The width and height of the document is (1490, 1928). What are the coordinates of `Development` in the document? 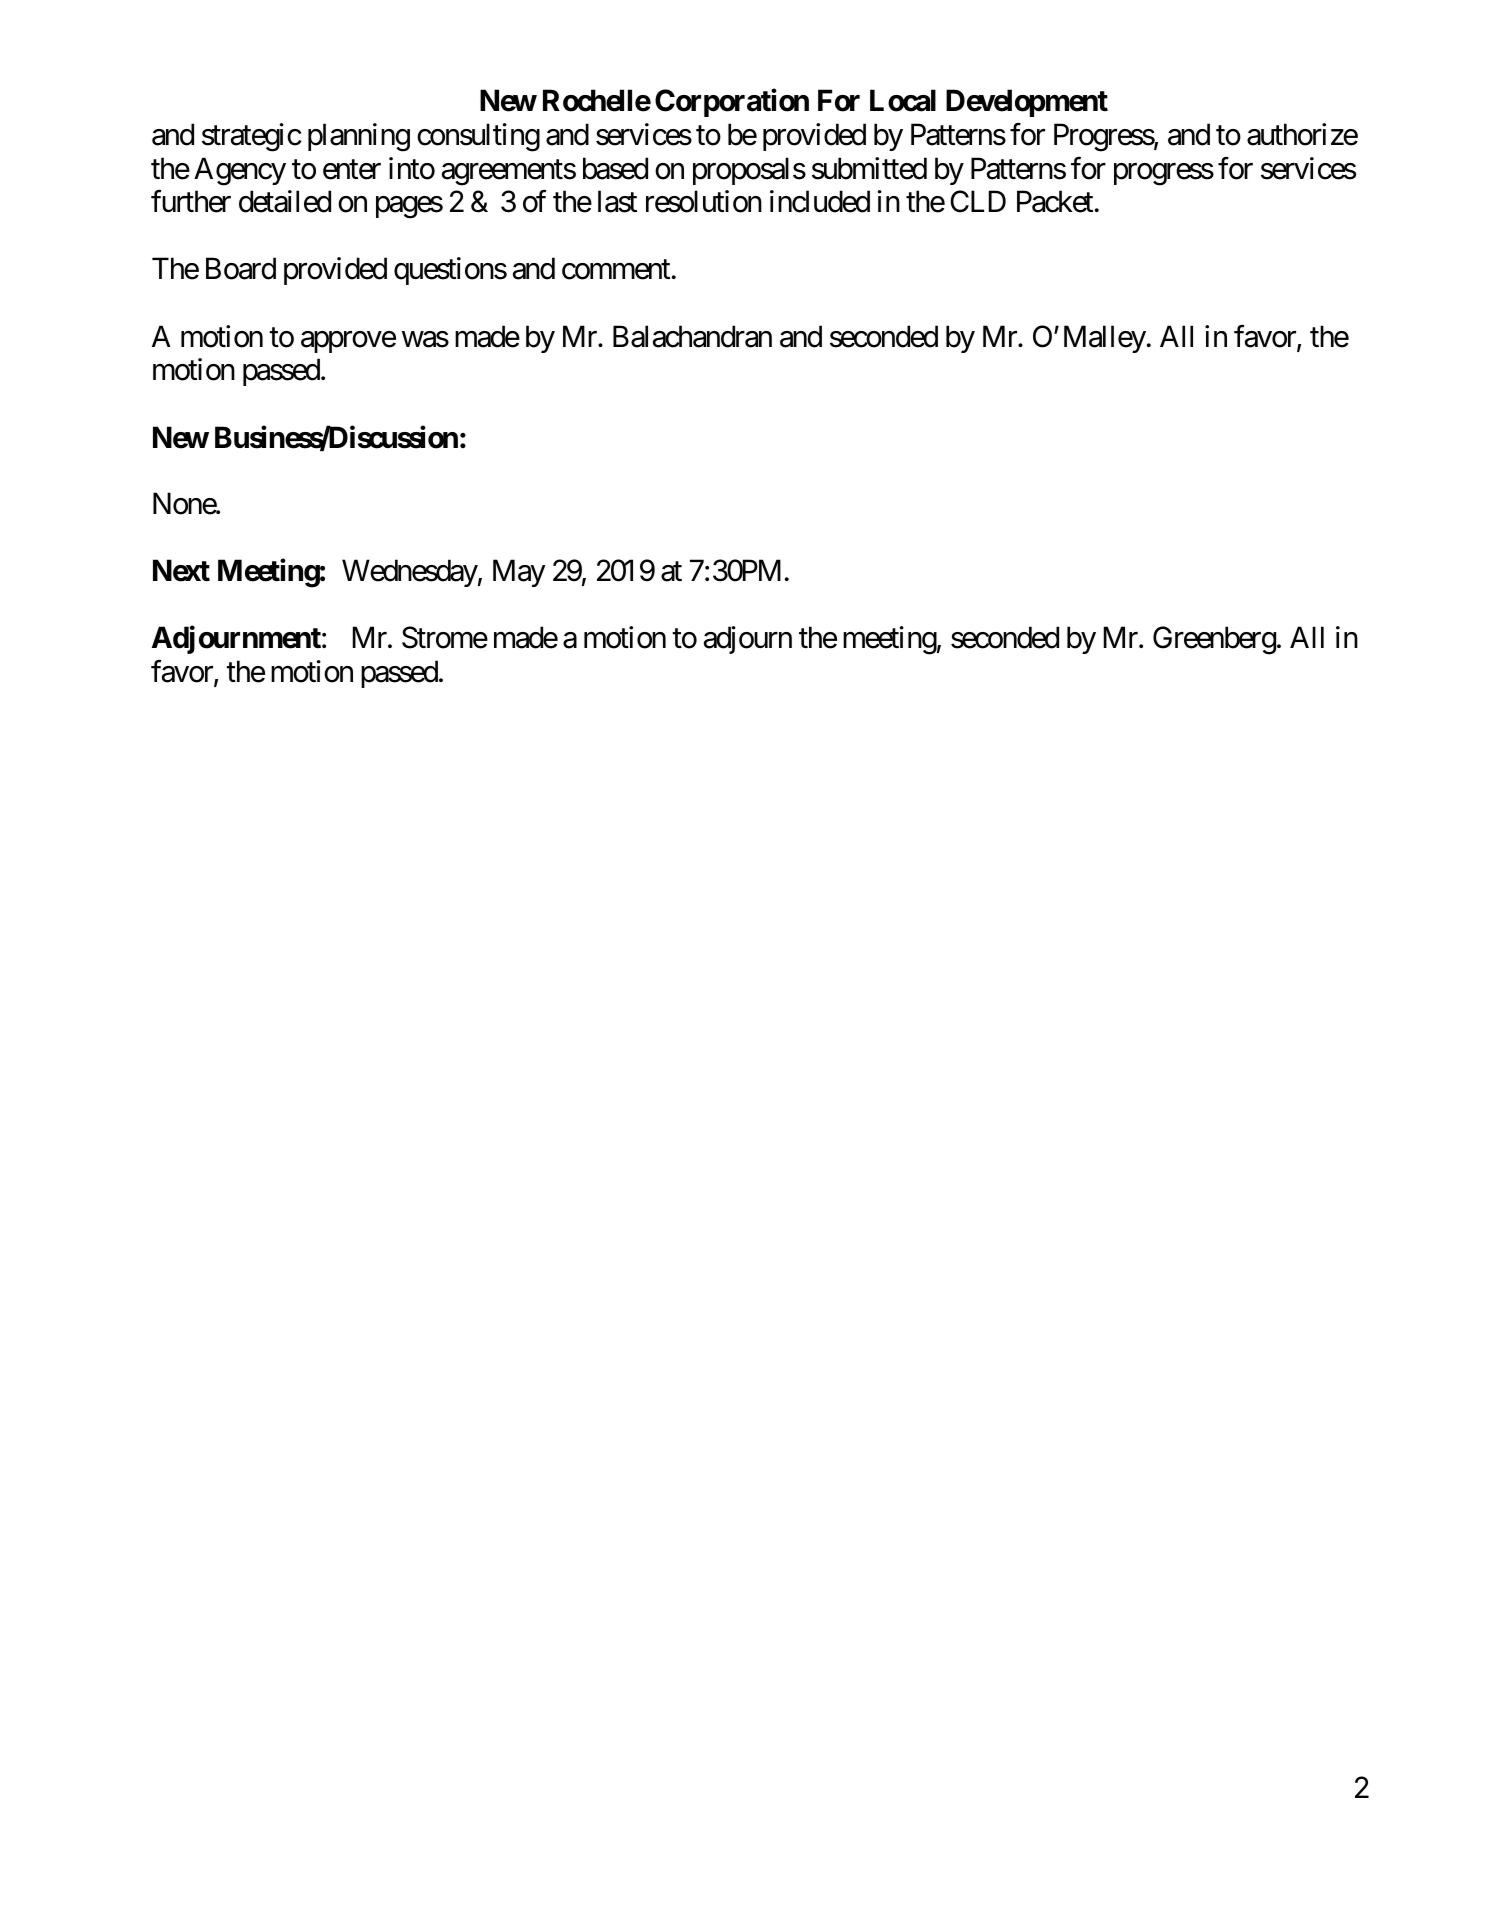 It's located at (1027, 103).
